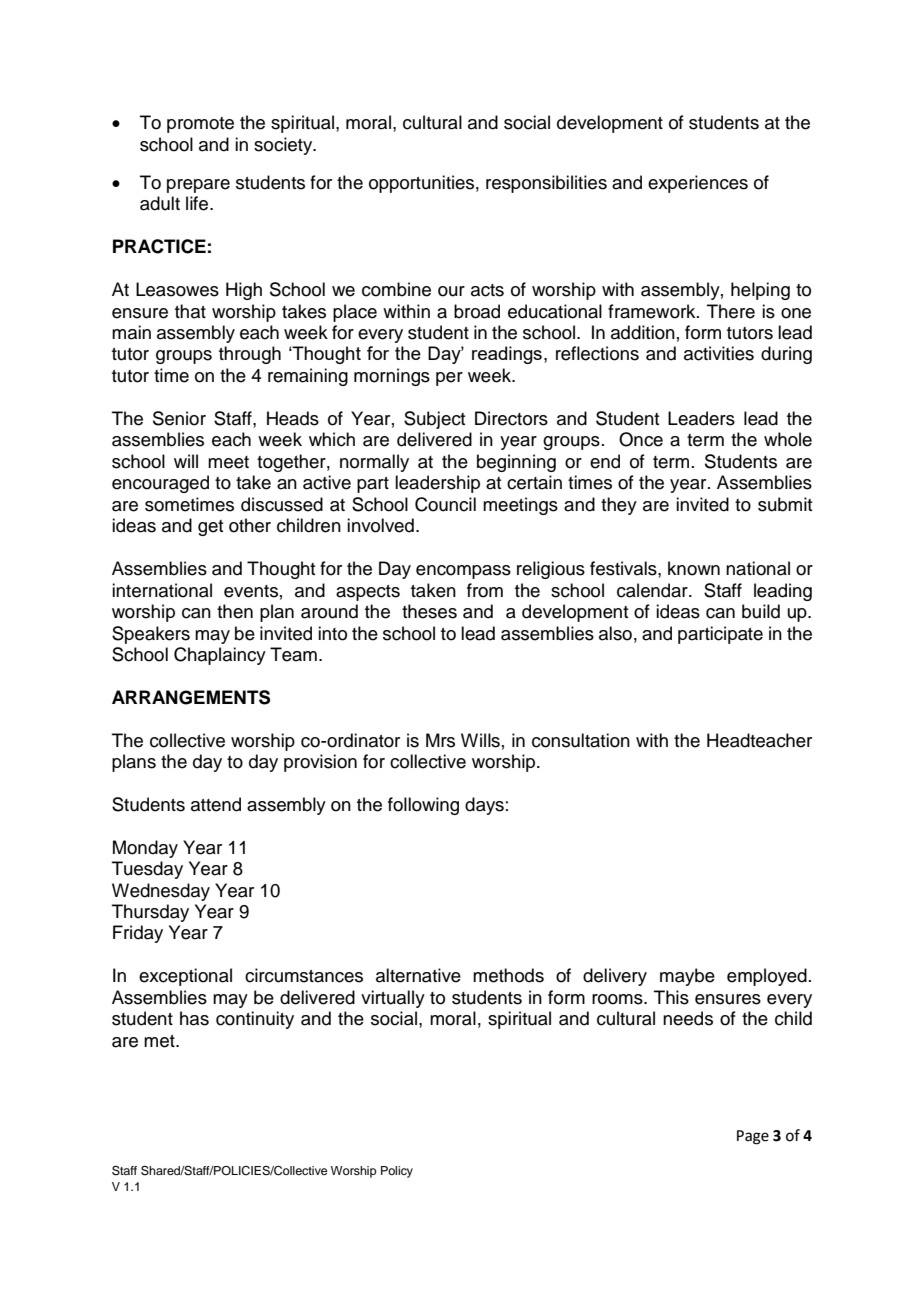 The height and width of the document is (1307, 924). Describe the element at coordinates (719, 353) in the document. I see `activities` at that location.
